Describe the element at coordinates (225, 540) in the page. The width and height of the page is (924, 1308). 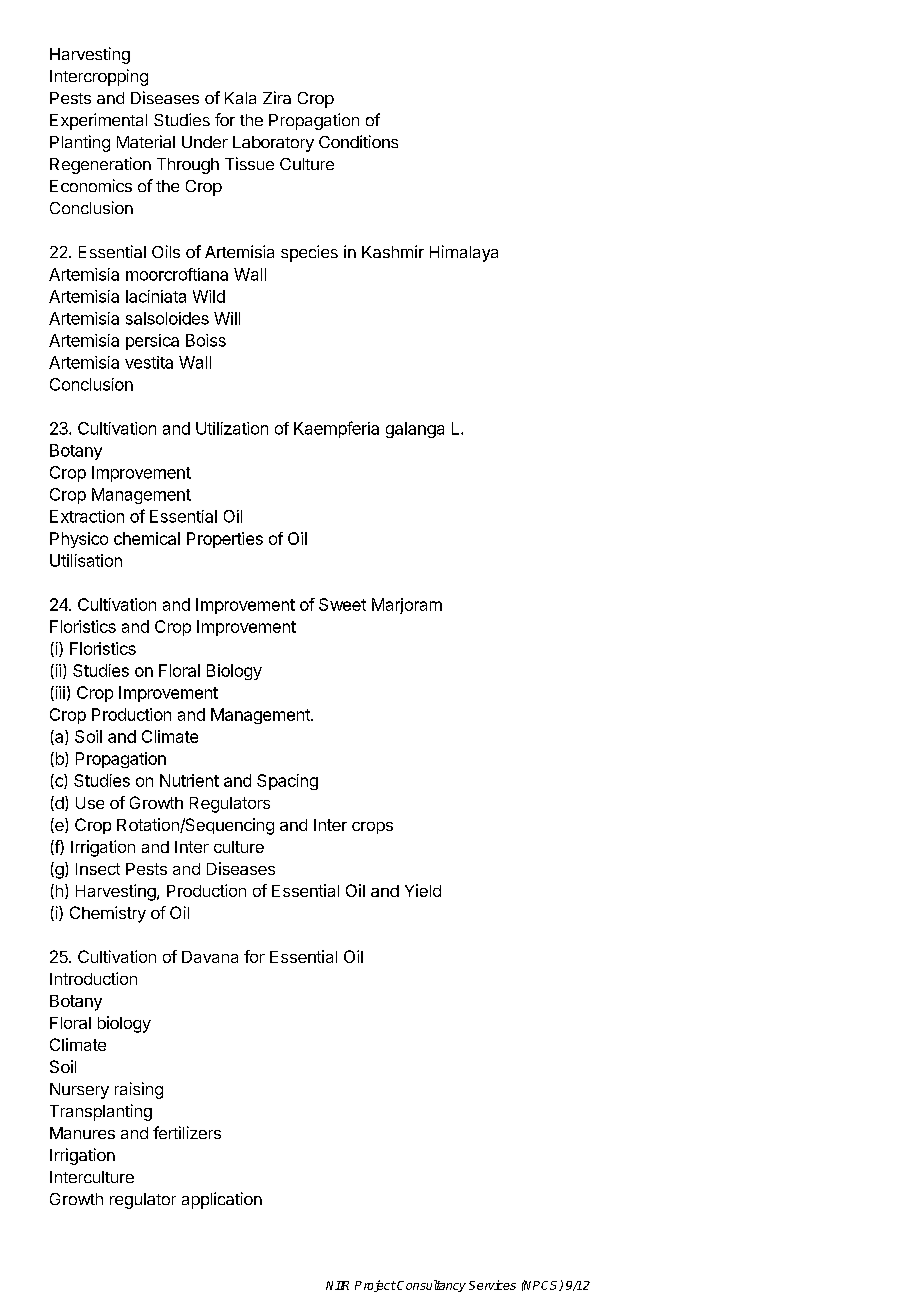
I see `Properties` at that location.
